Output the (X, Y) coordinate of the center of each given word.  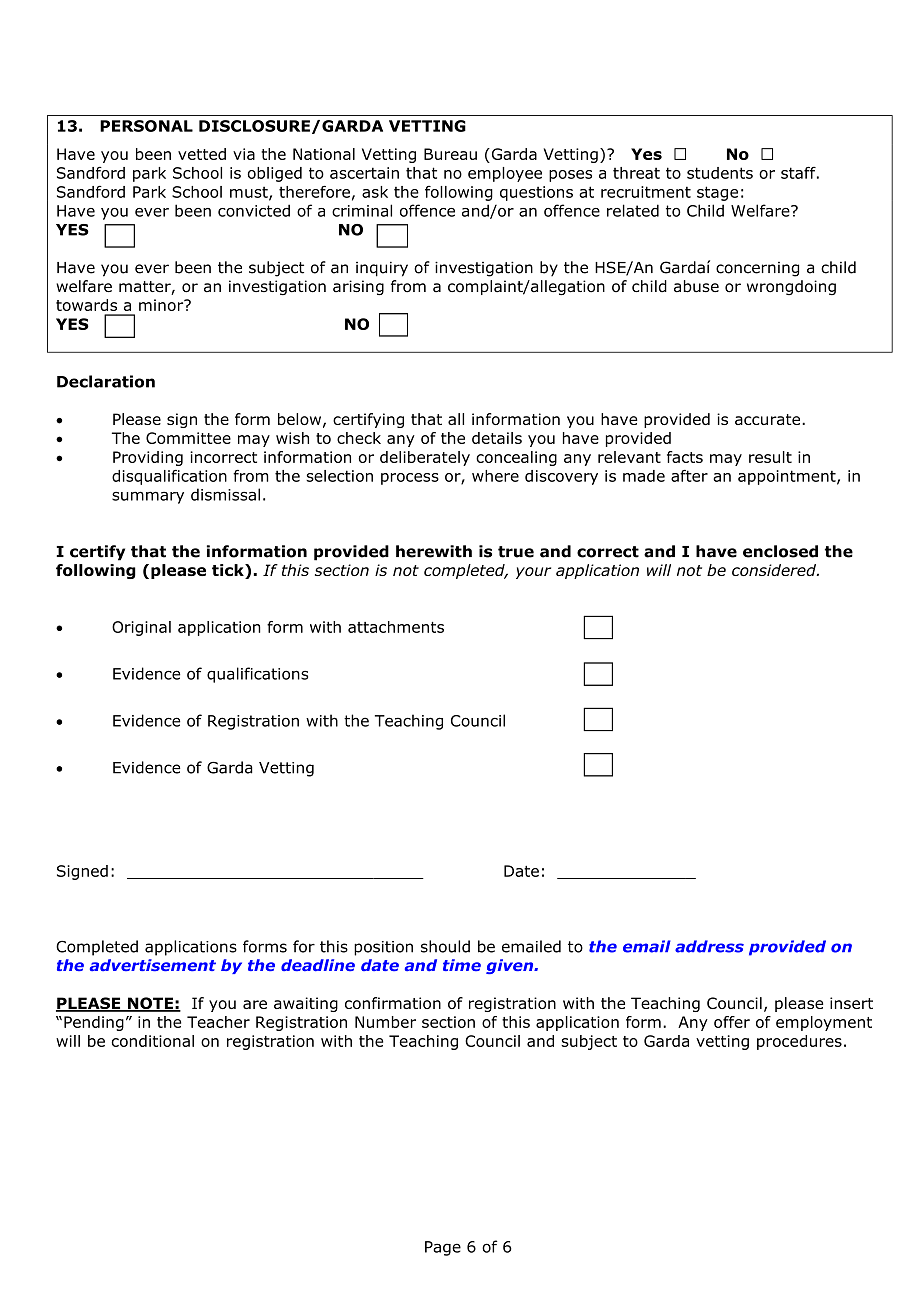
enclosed (780, 551)
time (462, 965)
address (709, 946)
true (516, 552)
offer (732, 1022)
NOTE (150, 1004)
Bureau (450, 154)
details (497, 438)
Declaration (106, 381)
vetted (202, 154)
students (720, 173)
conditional (152, 1041)
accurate (769, 419)
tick (229, 571)
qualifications (257, 675)
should (445, 946)
